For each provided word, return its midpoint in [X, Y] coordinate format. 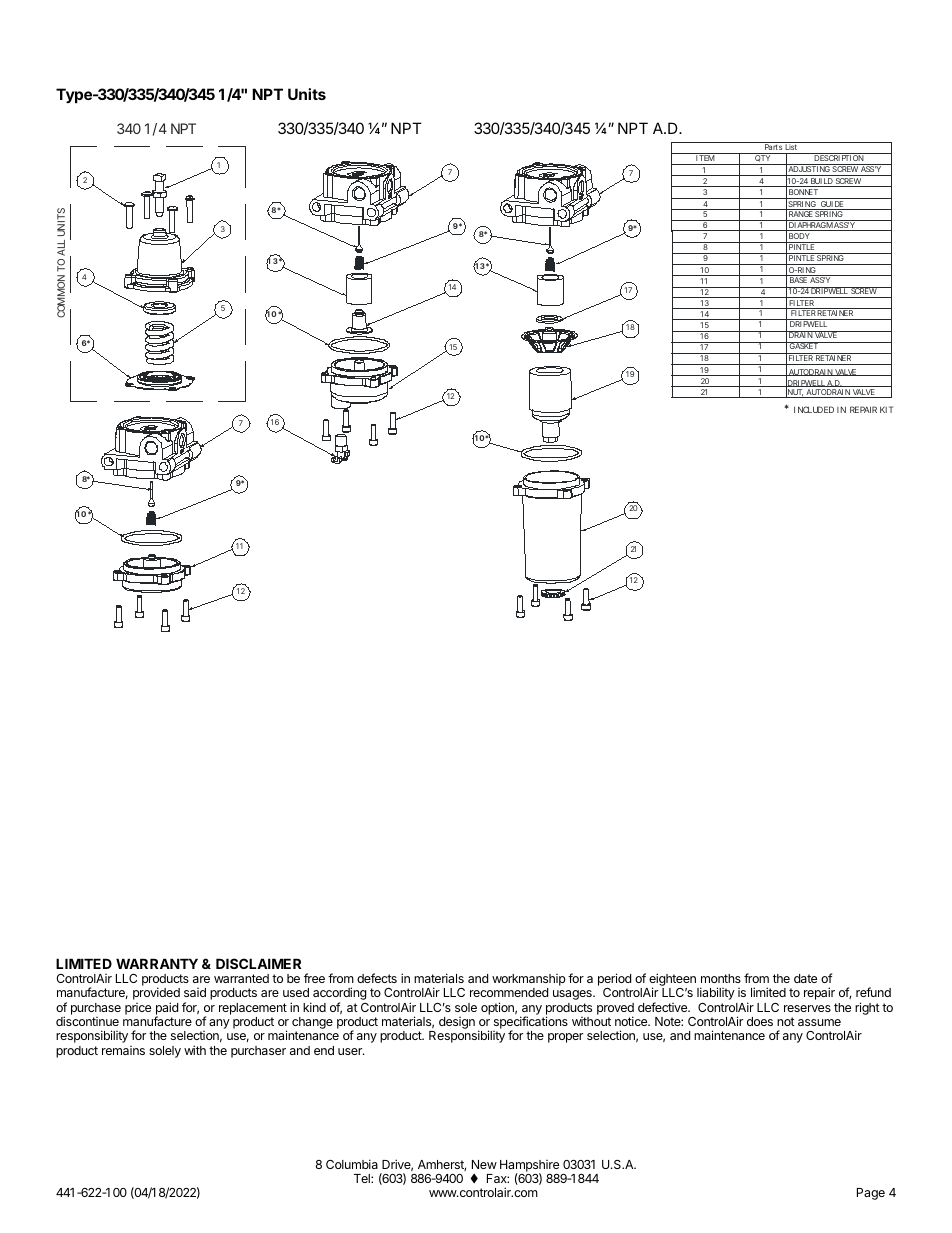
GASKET [803, 345]
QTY [762, 157]
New [484, 1164]
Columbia [352, 1164]
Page [871, 1194]
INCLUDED [814, 409]
